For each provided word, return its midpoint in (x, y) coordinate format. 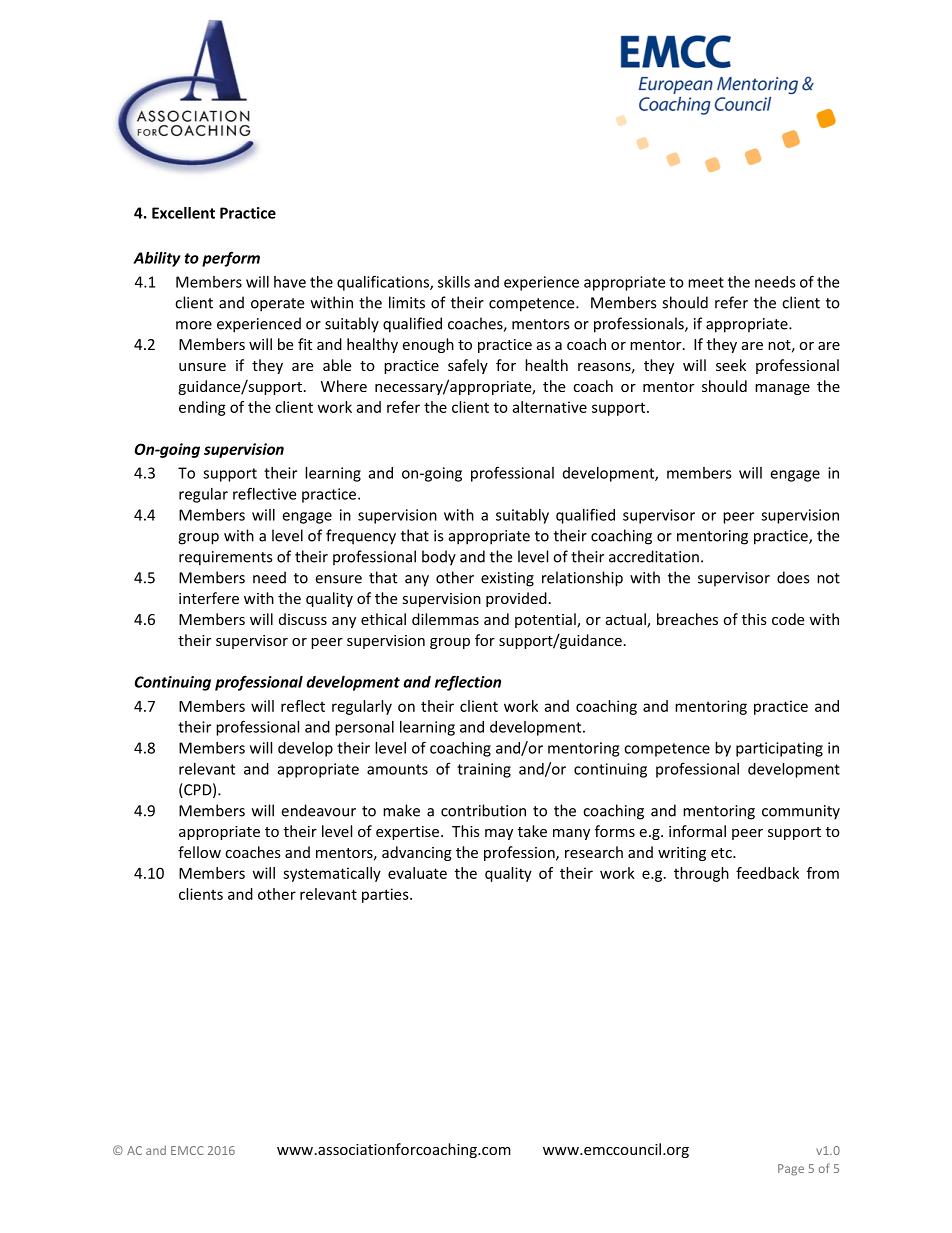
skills (454, 282)
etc (722, 853)
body (439, 558)
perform (231, 259)
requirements (225, 558)
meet (706, 282)
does (793, 577)
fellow (199, 852)
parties (386, 895)
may (499, 834)
